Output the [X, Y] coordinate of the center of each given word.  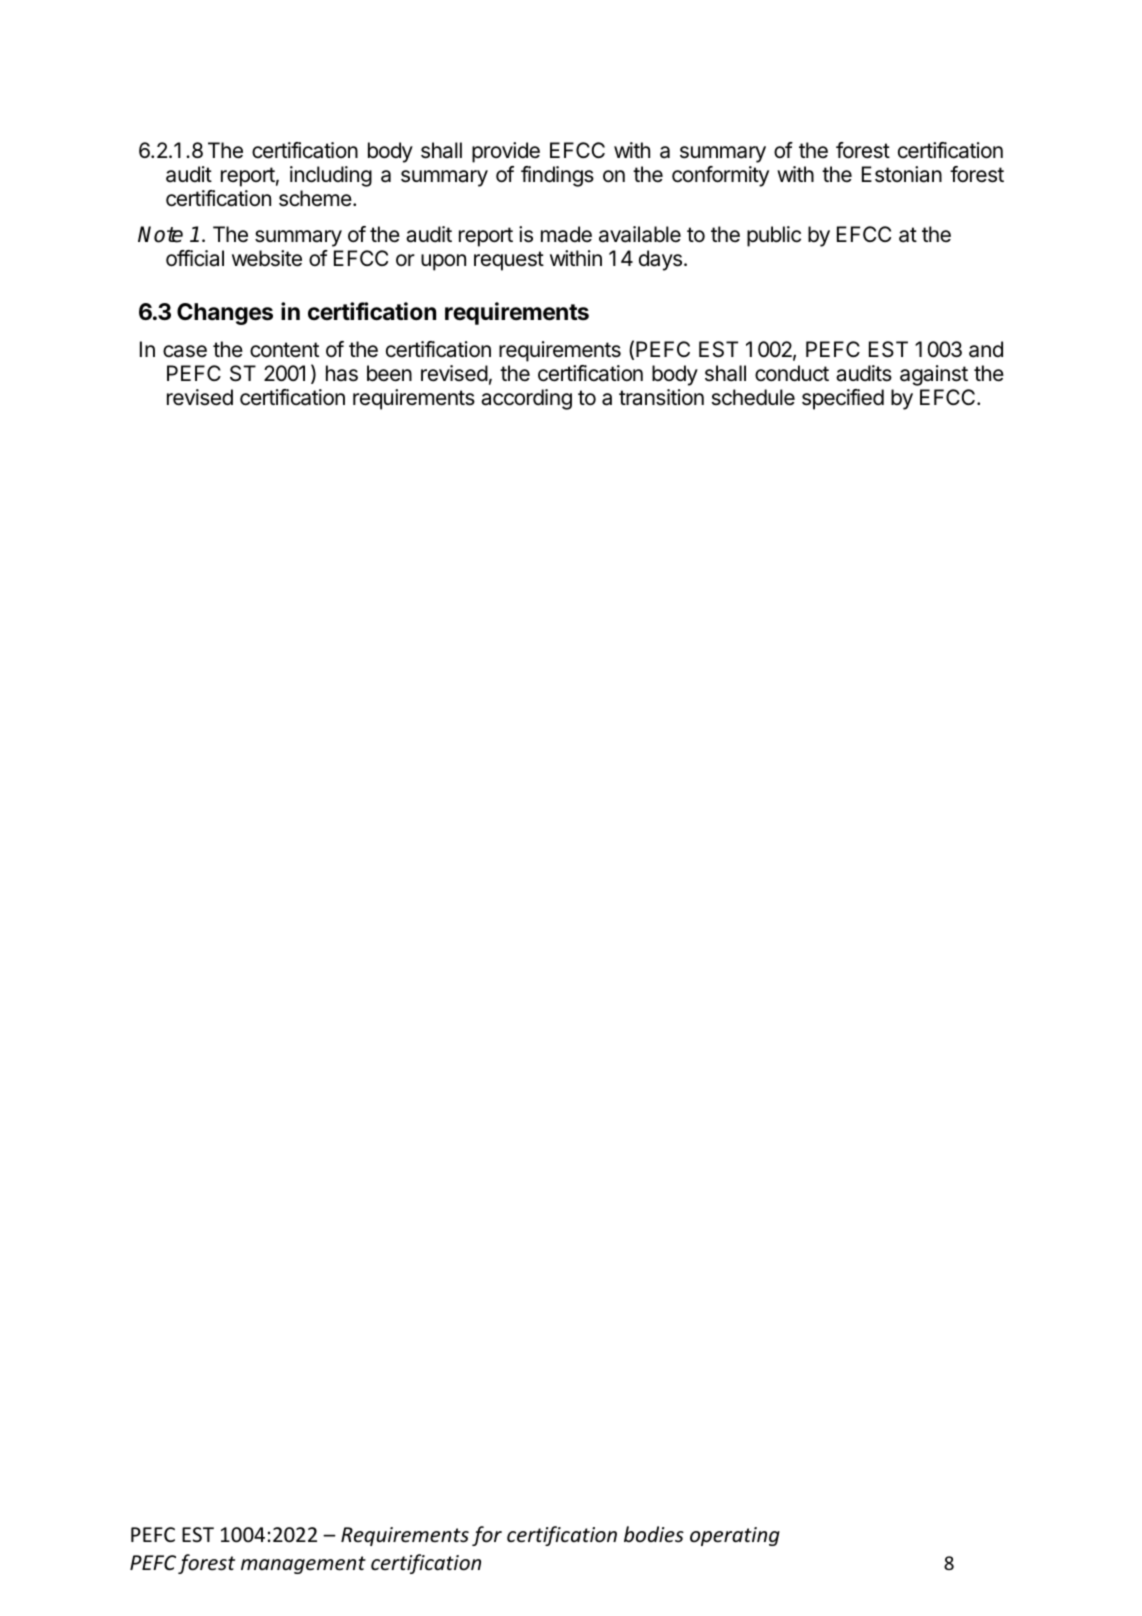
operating [735, 1536]
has [342, 373]
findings [557, 176]
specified [843, 399]
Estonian [902, 174]
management [303, 1565]
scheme [316, 198]
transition [661, 397]
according [526, 399]
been [389, 373]
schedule [753, 397]
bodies [654, 1534]
